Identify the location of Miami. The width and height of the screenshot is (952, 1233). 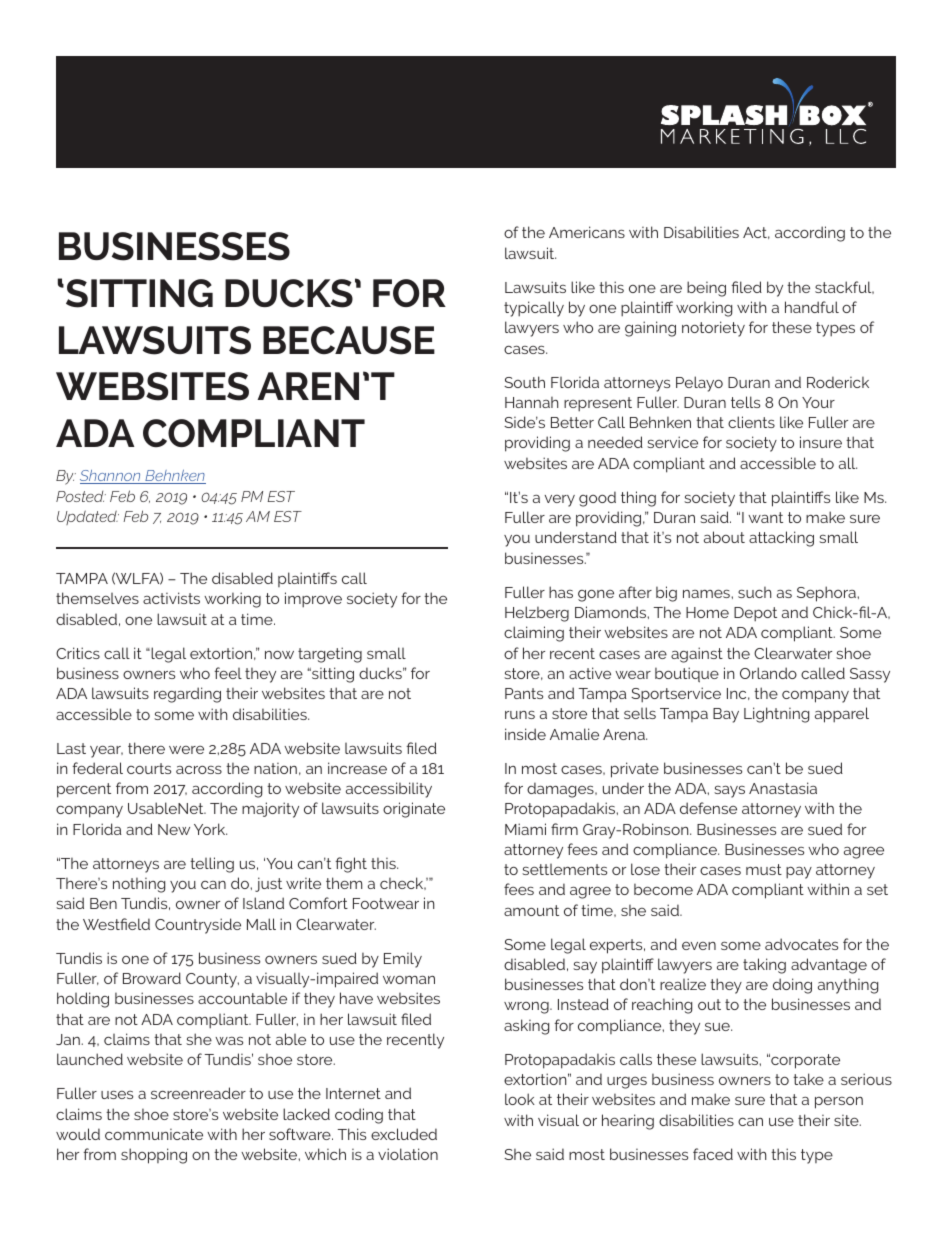
(525, 829).
